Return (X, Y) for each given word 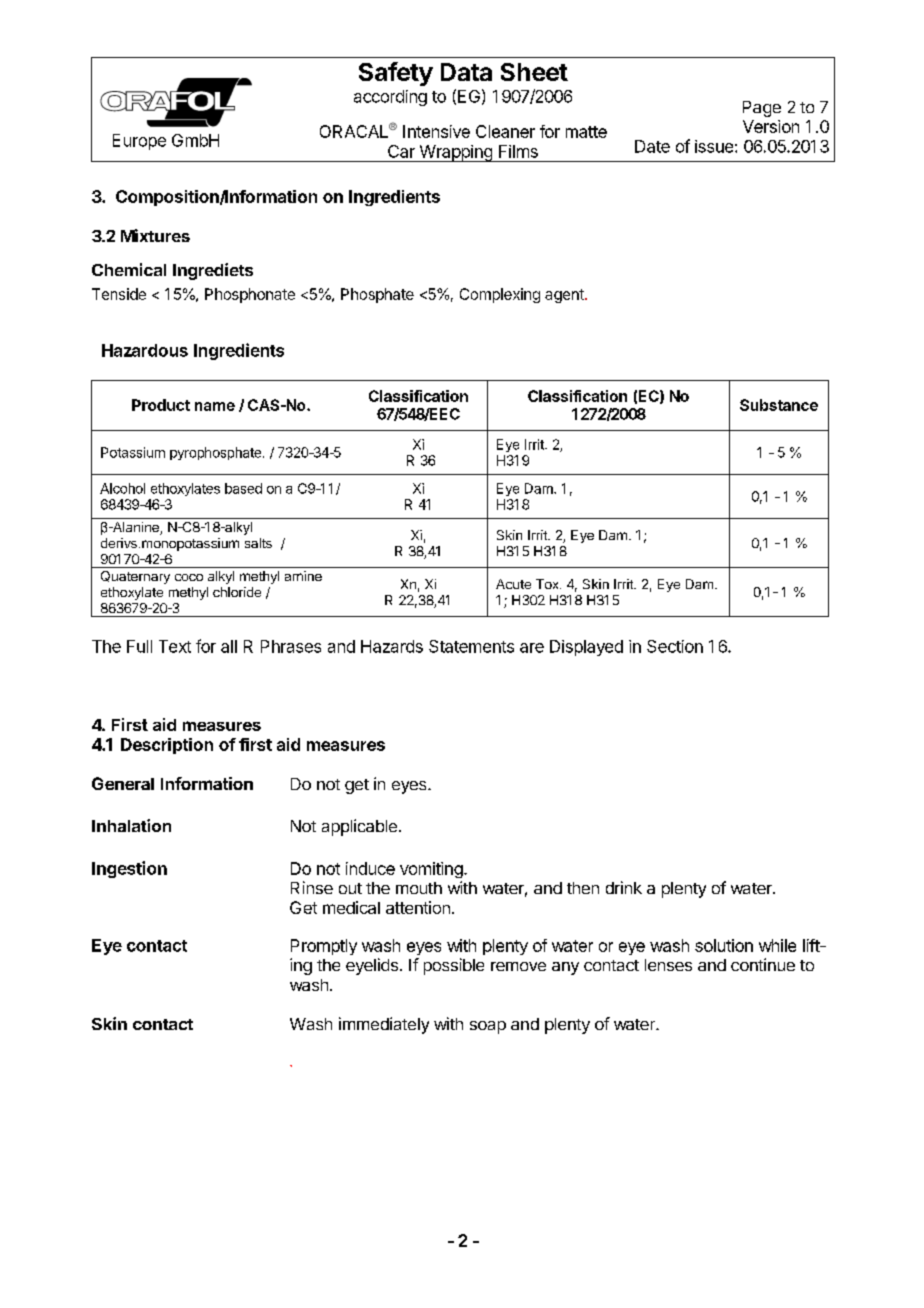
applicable (359, 827)
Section (675, 646)
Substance (779, 405)
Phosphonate (250, 295)
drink (624, 887)
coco (189, 577)
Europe (139, 142)
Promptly (324, 947)
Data (466, 72)
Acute (513, 584)
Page (762, 109)
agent (565, 296)
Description (167, 746)
